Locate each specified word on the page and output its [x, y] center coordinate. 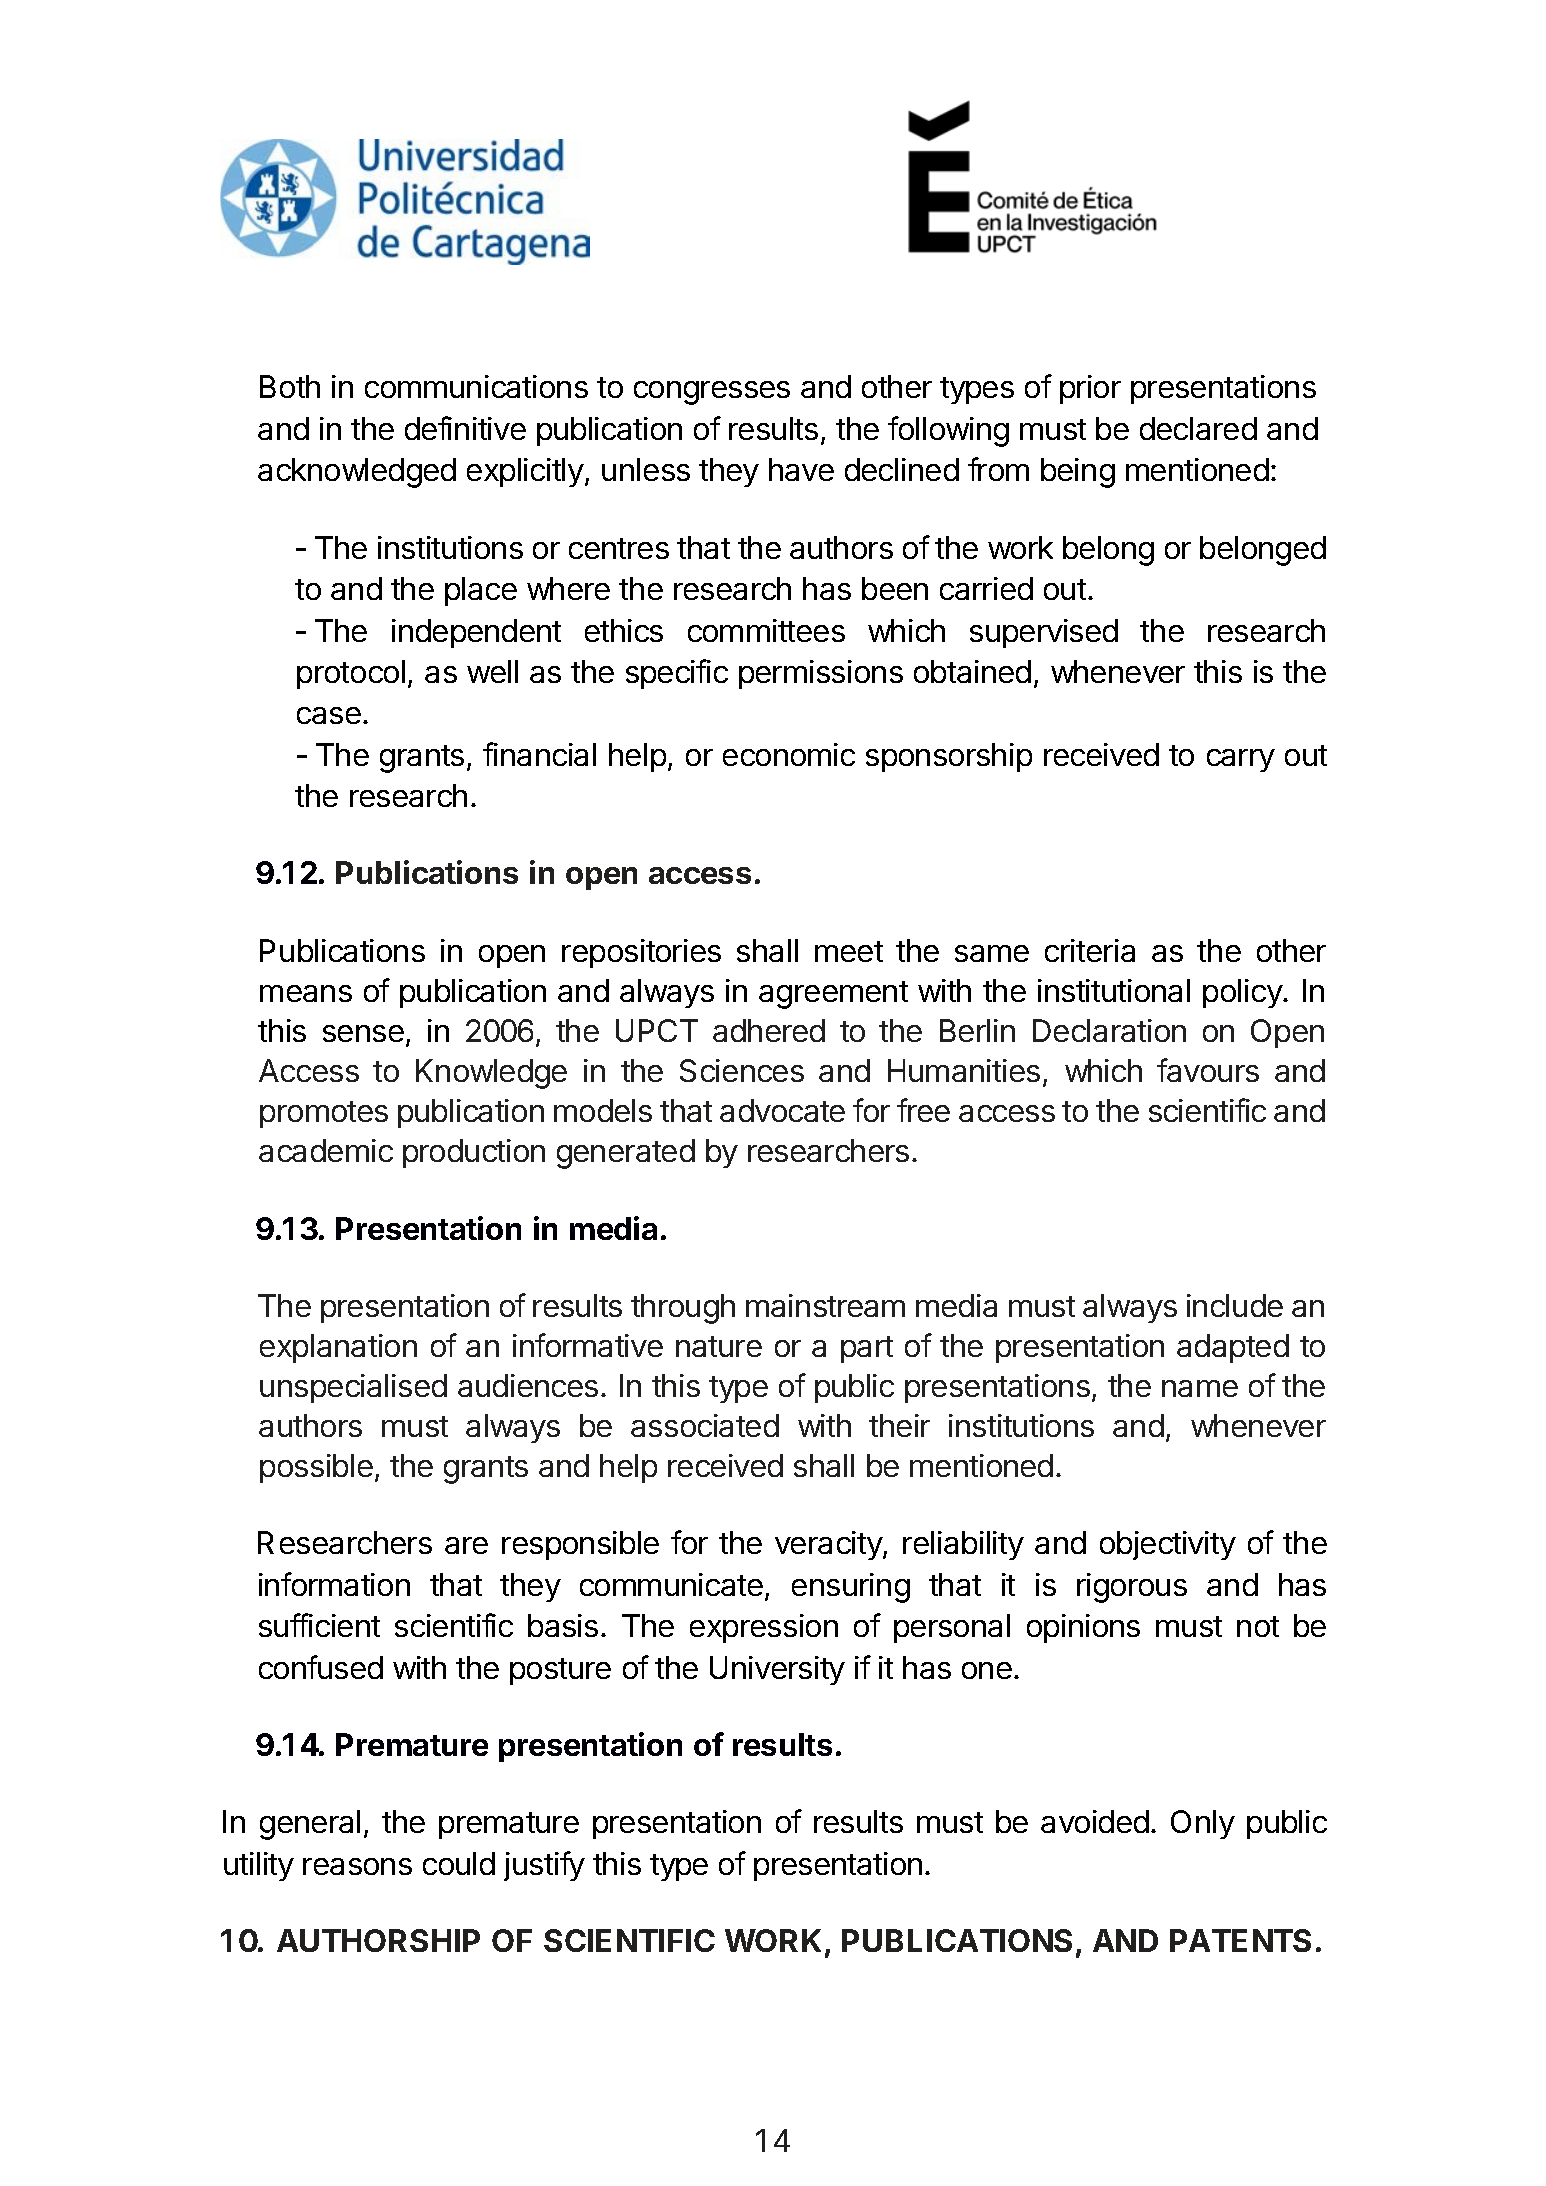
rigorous [1132, 1588]
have [801, 469]
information [334, 1584]
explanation [338, 1348]
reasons [357, 1866]
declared [1198, 428]
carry [1241, 760]
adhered [769, 1030]
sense [363, 1033]
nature [719, 1346]
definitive [465, 428]
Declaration [1109, 1030]
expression [764, 1628]
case [329, 715]
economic [789, 754]
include [1235, 1305]
